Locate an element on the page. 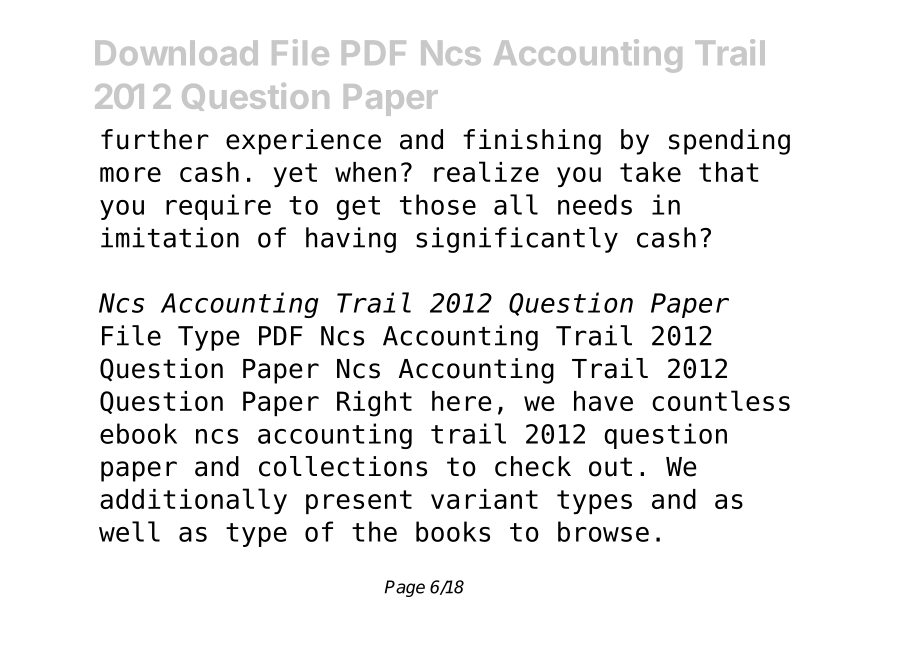 The image size is (915, 649). finishing is located at coordinates (532, 142).
